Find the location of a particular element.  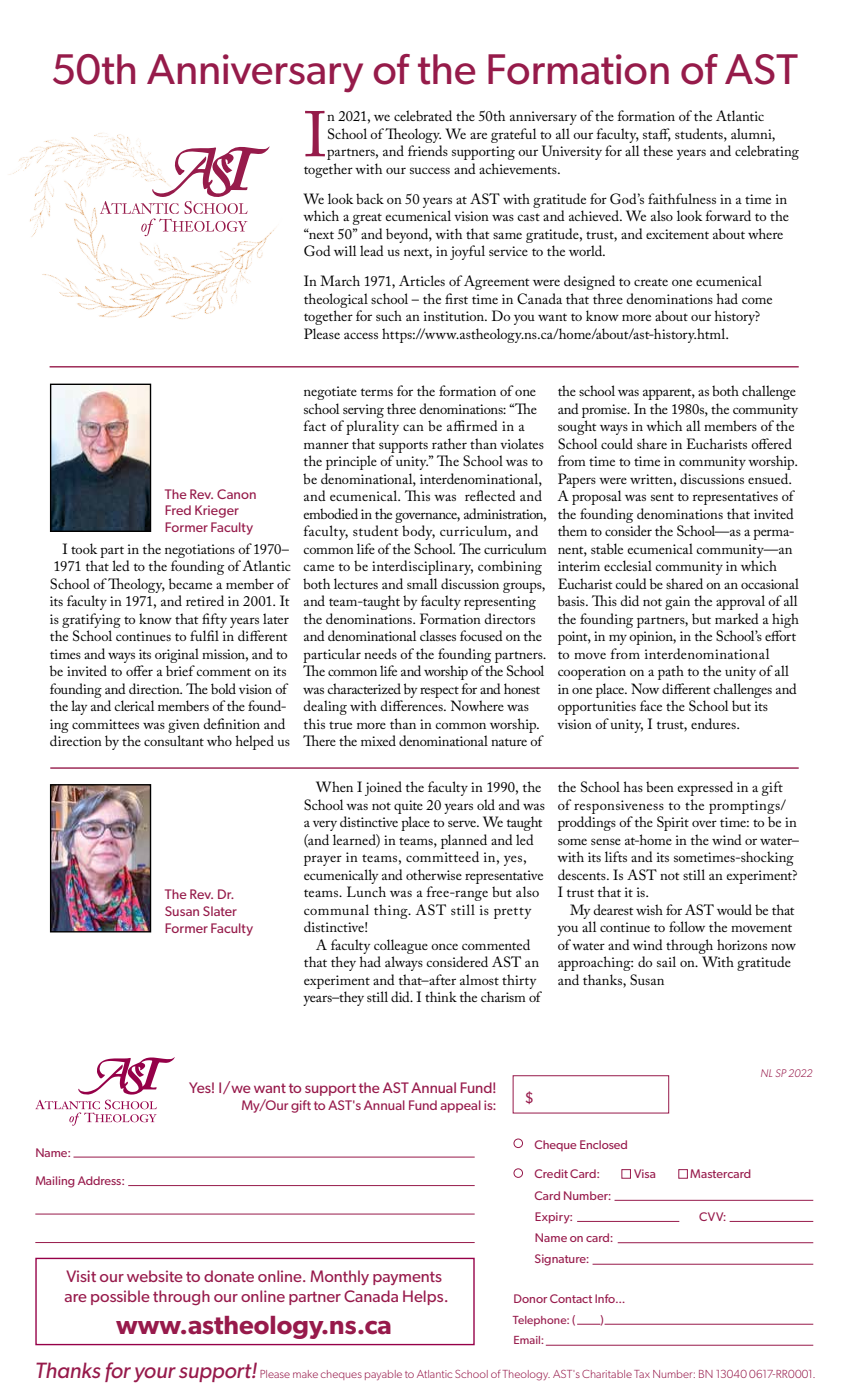

sail is located at coordinates (666, 961).
